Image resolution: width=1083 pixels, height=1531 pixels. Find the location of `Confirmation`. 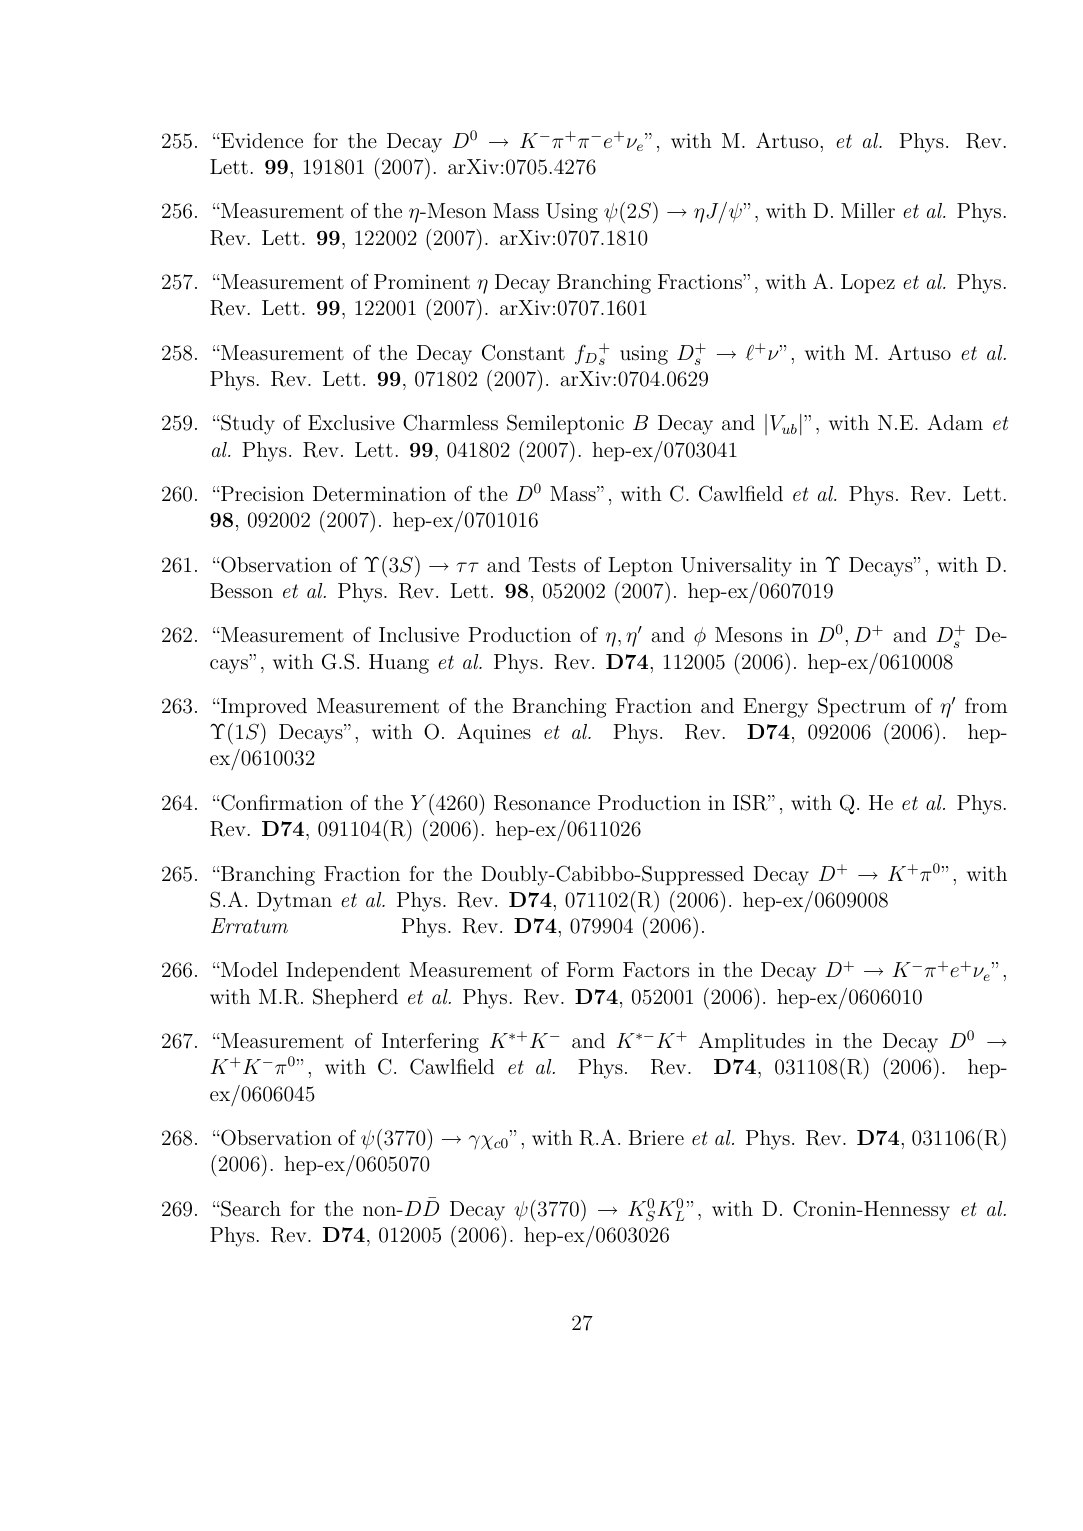

Confirmation is located at coordinates (281, 802).
